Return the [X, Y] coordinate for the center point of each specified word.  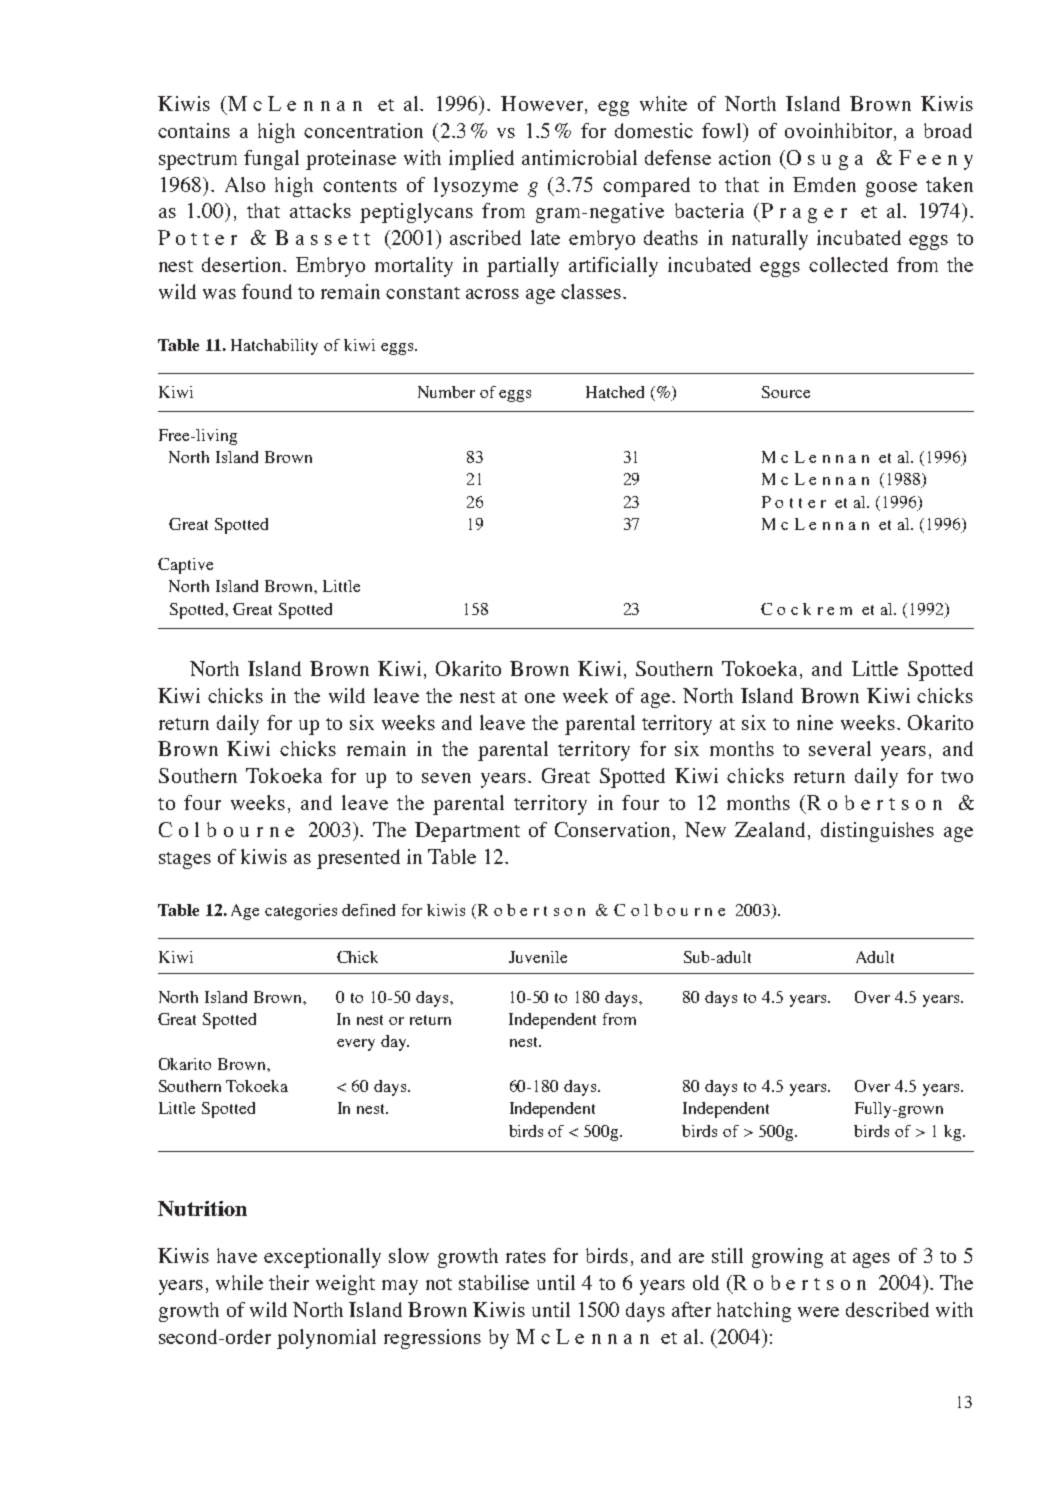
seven [446, 778]
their [289, 1282]
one [540, 698]
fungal [271, 160]
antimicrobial [579, 157]
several [840, 748]
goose [891, 189]
